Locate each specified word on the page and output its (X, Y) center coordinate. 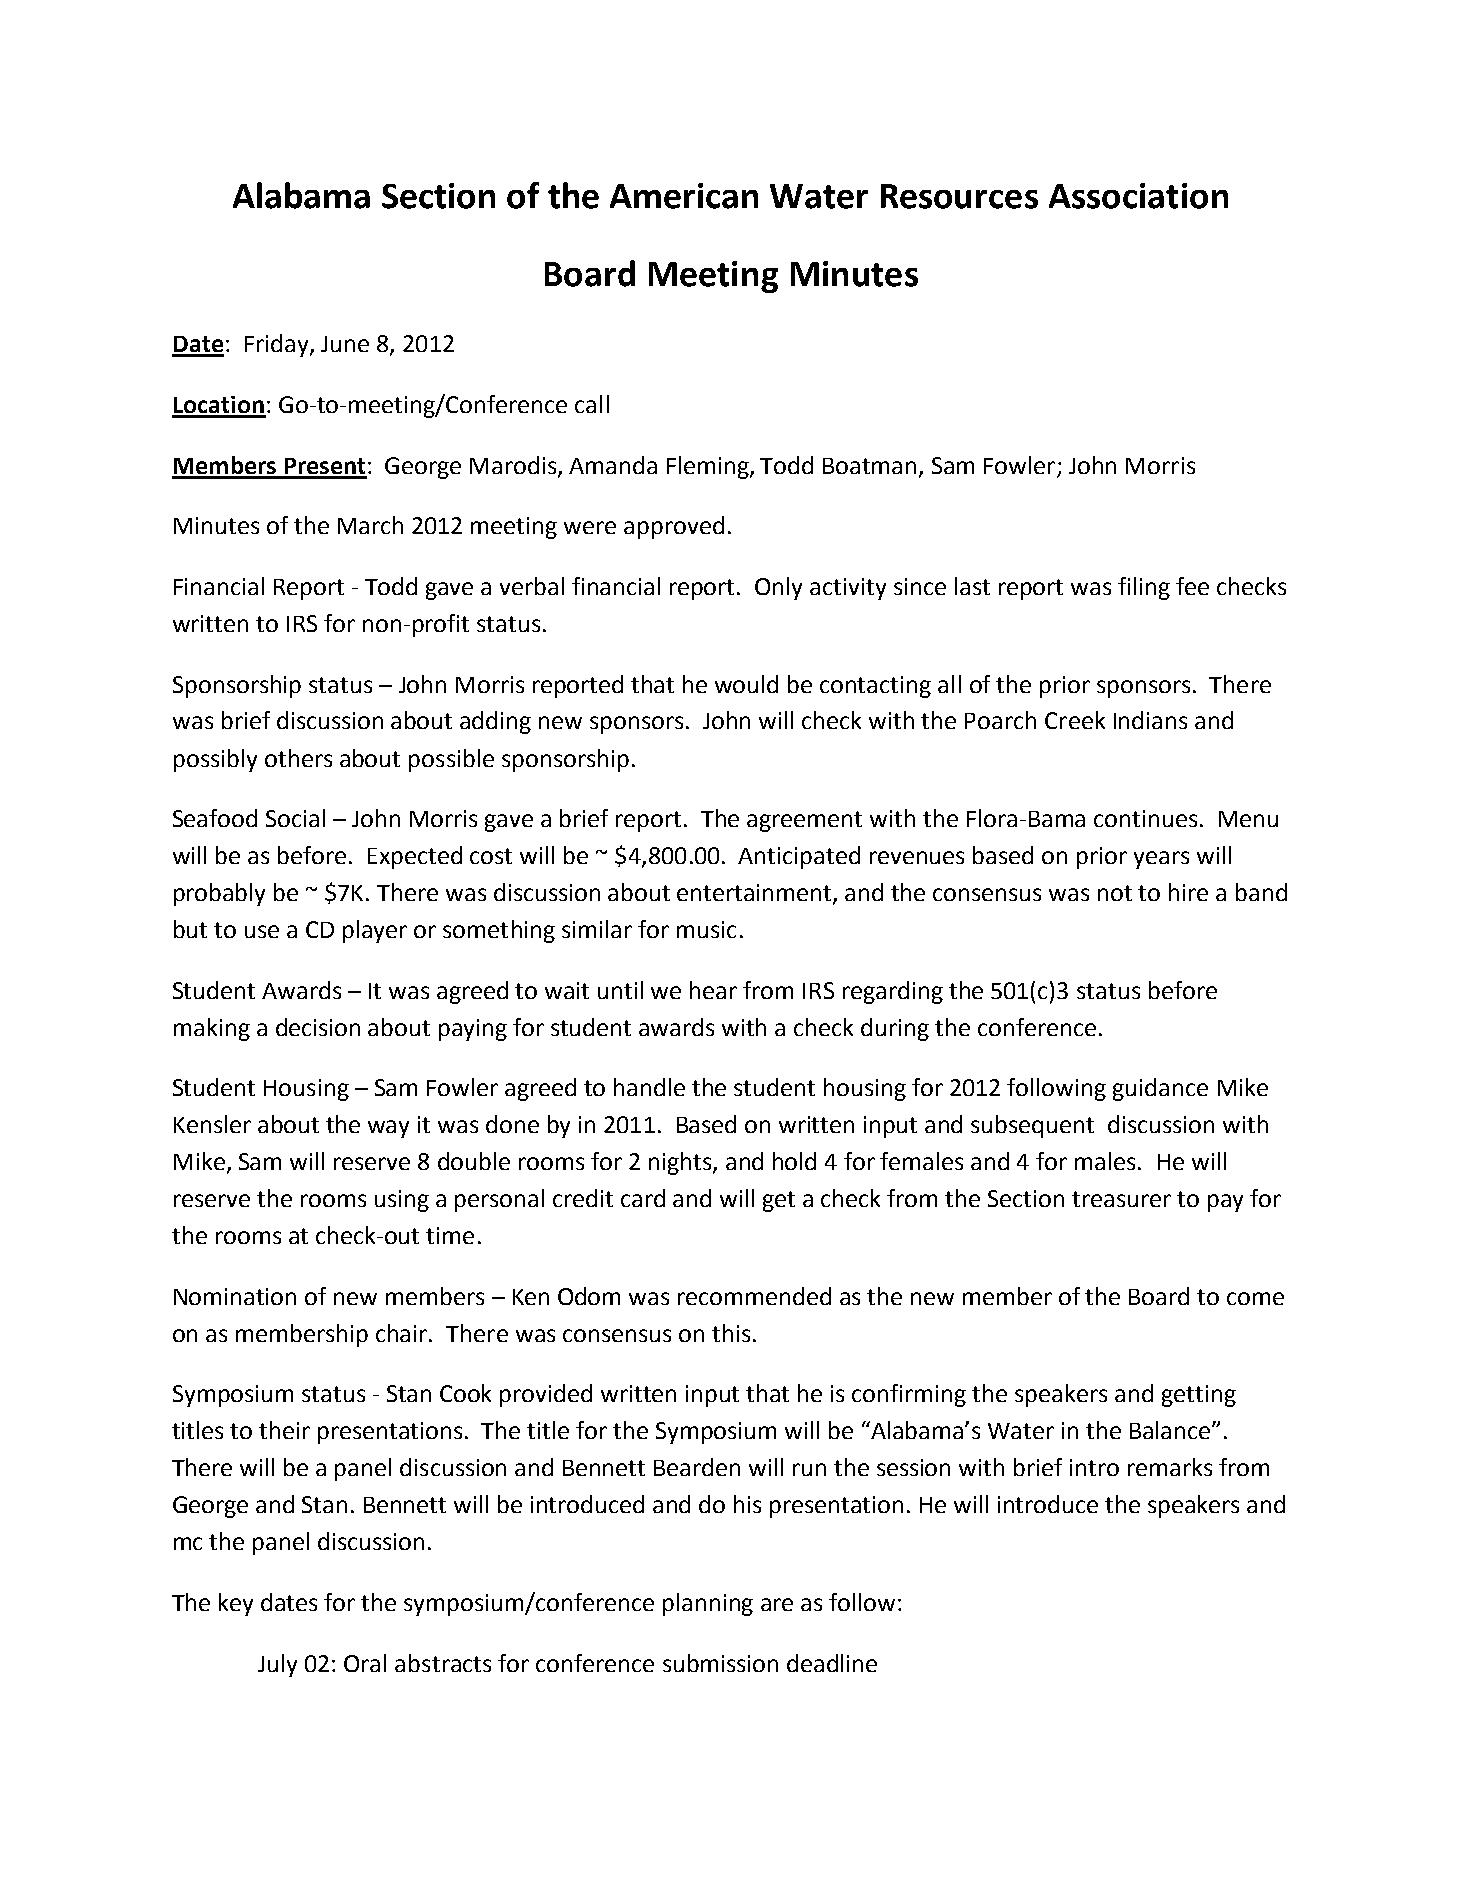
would (746, 684)
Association (1138, 196)
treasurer (1121, 1199)
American (684, 196)
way (388, 1129)
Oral (365, 1663)
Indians (1150, 720)
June (345, 344)
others (298, 758)
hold (794, 1161)
